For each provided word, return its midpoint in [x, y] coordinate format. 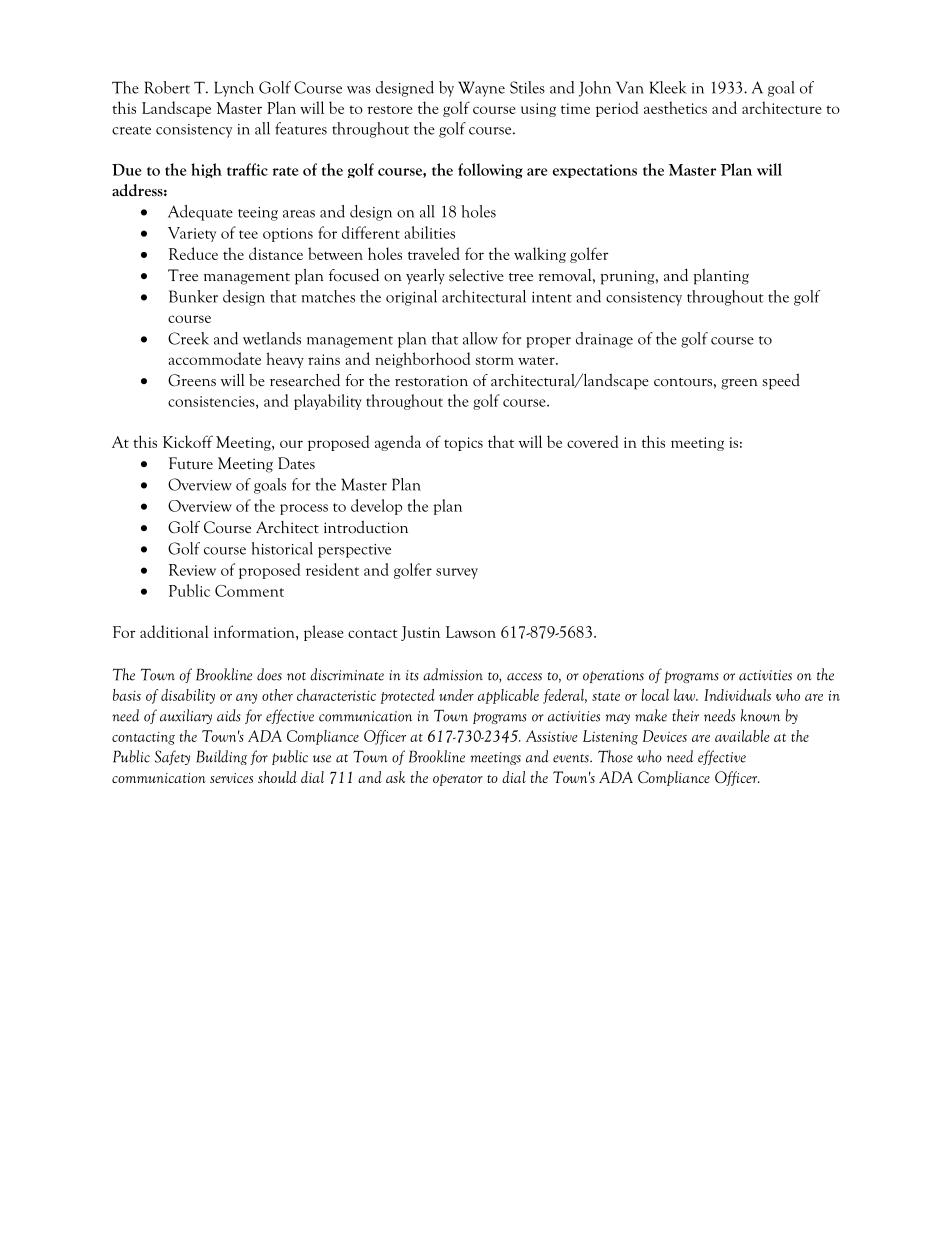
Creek [188, 338]
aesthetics [675, 107]
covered [592, 441]
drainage [604, 340]
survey [457, 573]
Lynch [234, 89]
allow [480, 338]
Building [221, 757]
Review [192, 570]
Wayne [481, 89]
